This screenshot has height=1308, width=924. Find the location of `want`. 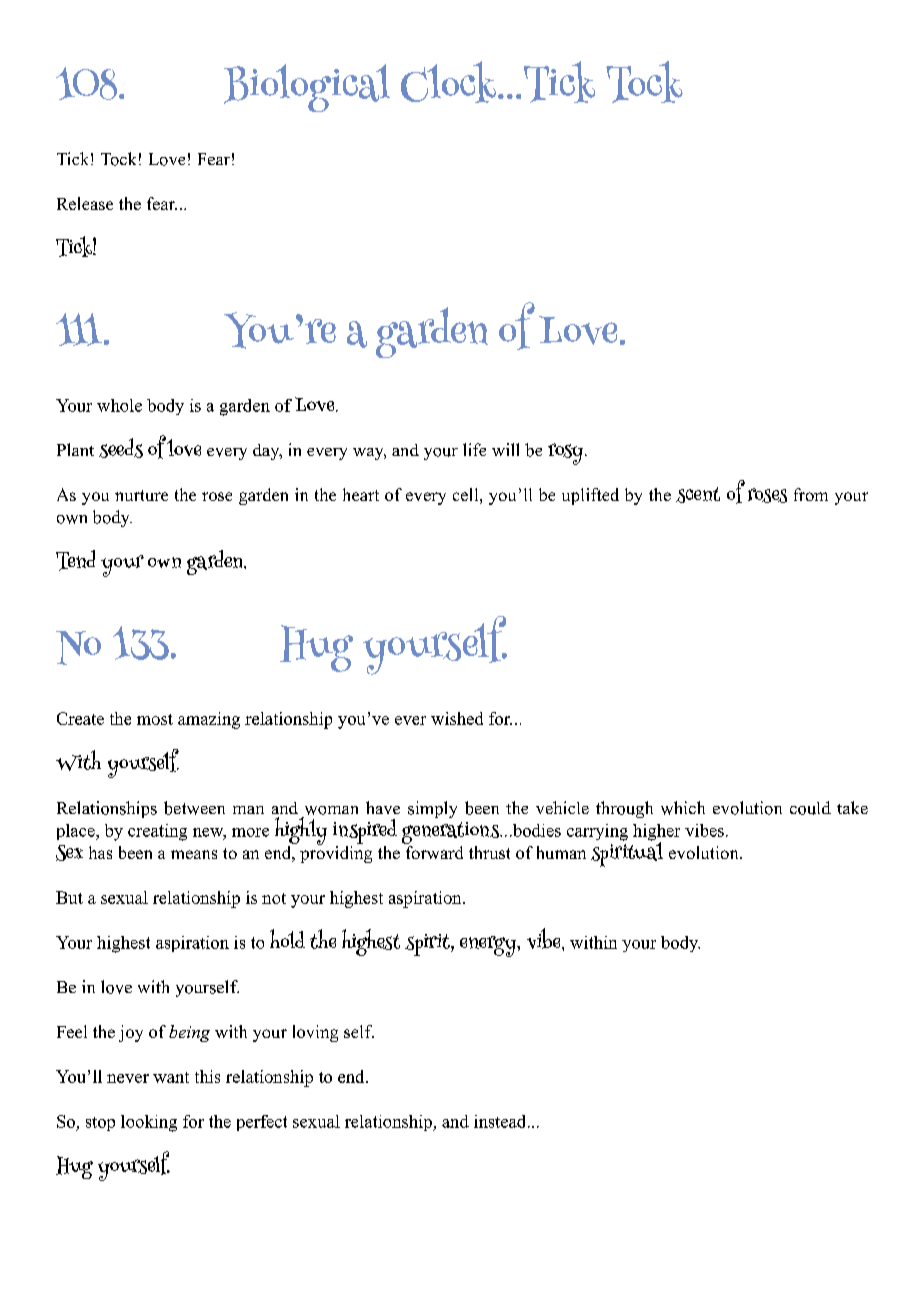

want is located at coordinates (171, 1077).
